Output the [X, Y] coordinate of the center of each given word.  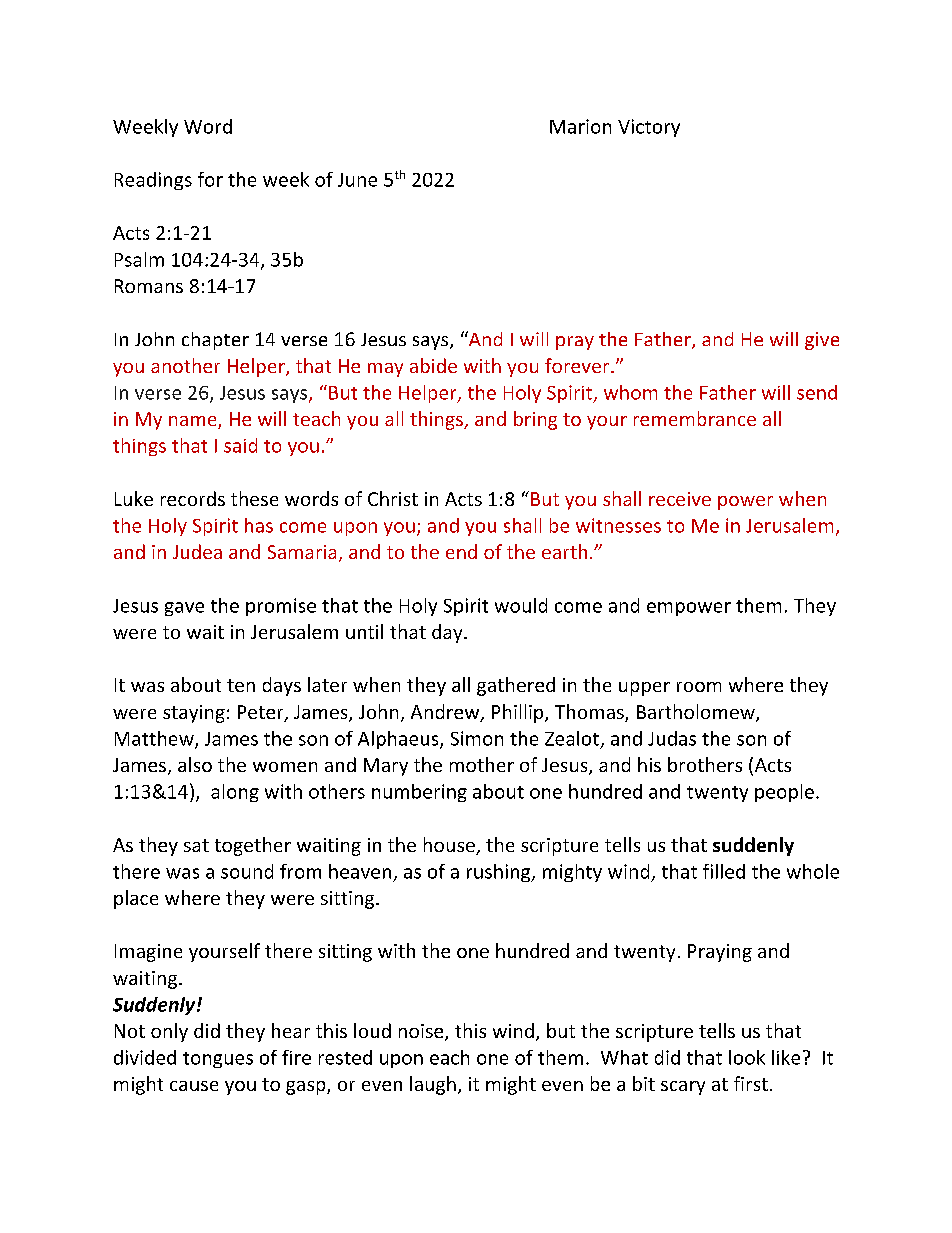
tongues [218, 1060]
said [240, 445]
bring [535, 420]
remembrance [695, 418]
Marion [580, 126]
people [784, 793]
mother [482, 764]
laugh [433, 1085]
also [195, 764]
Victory [649, 128]
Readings [153, 181]
